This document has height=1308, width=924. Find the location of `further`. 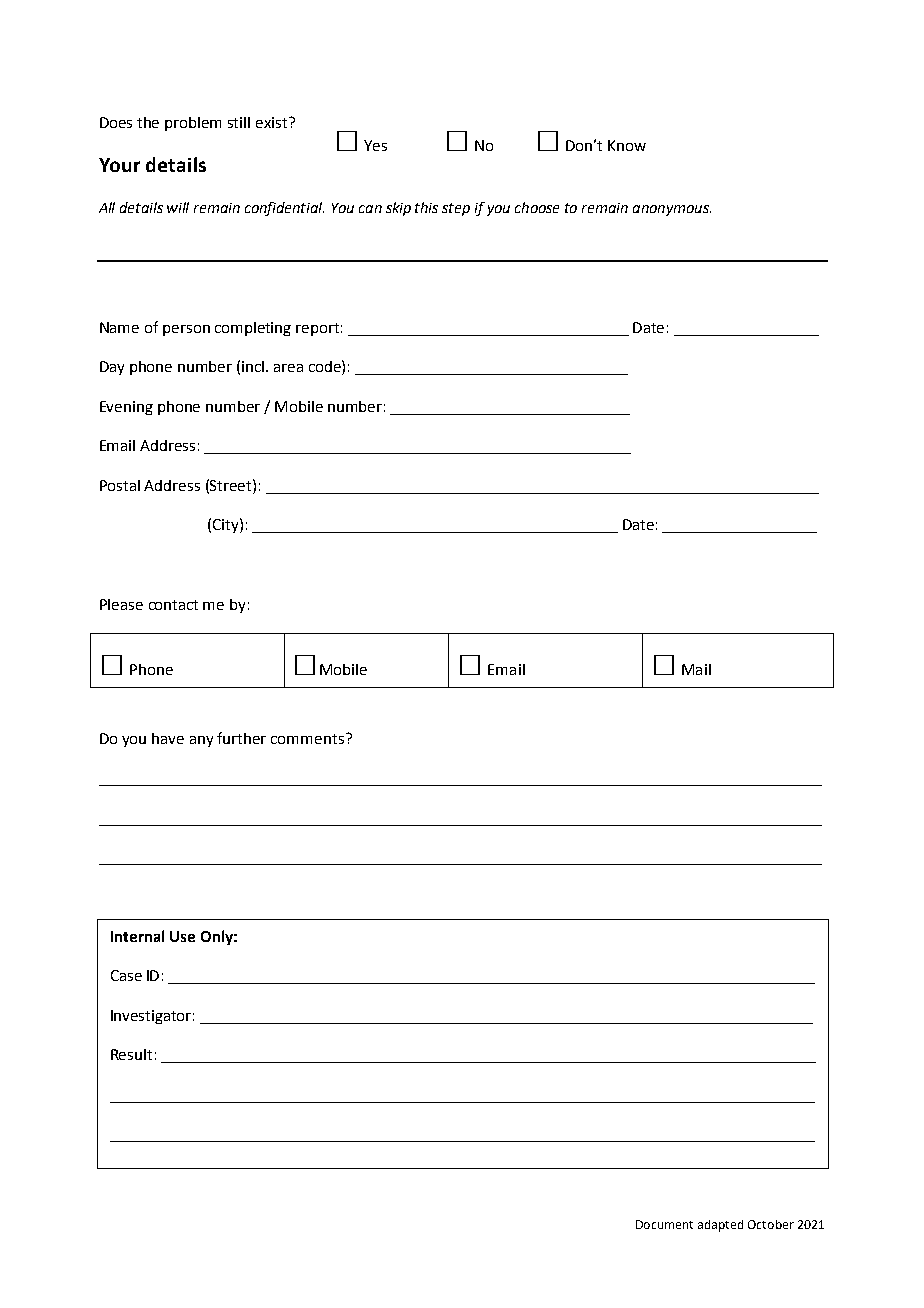

further is located at coordinates (241, 738).
